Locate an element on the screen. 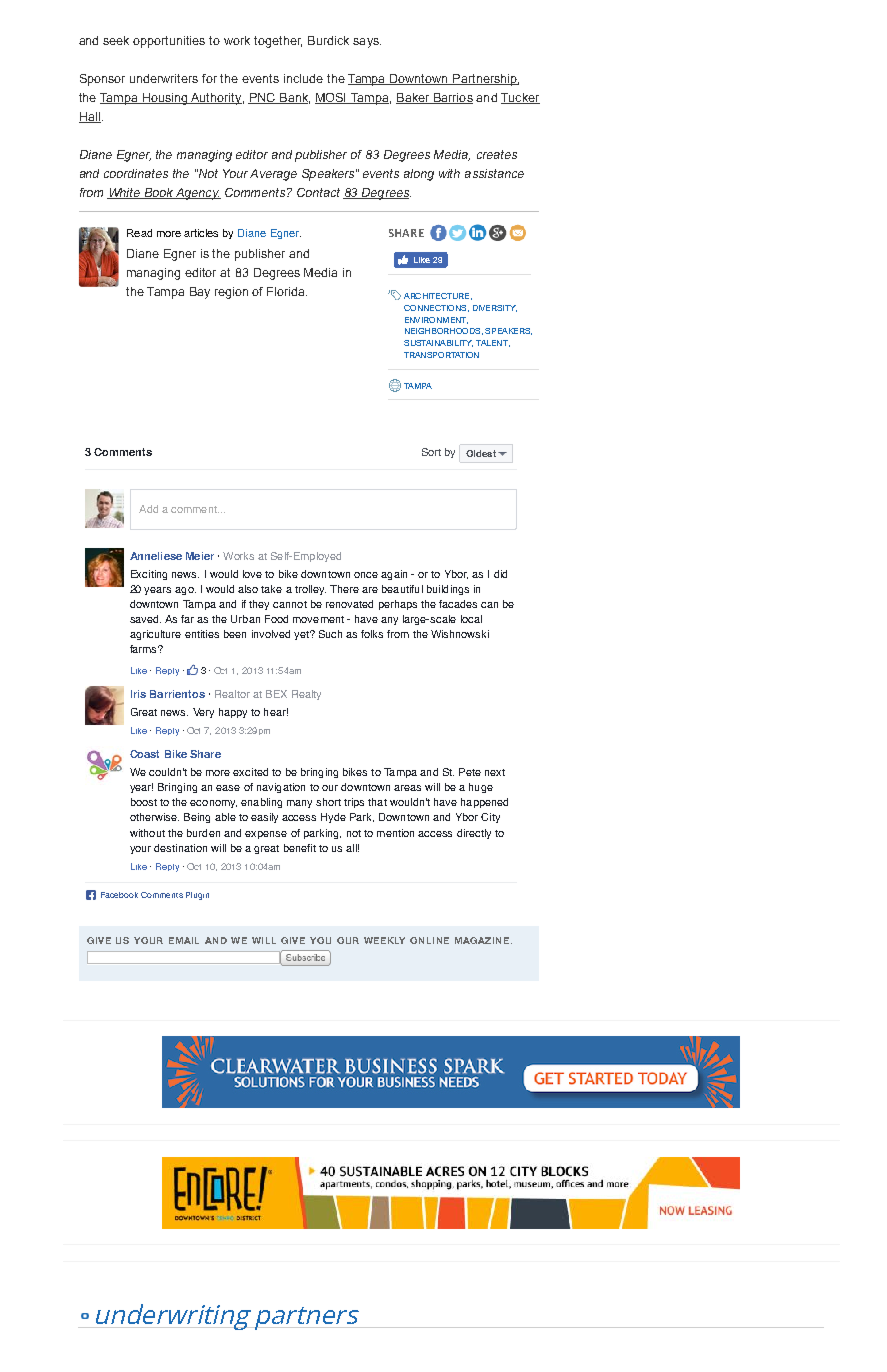 The image size is (887, 1372). Tucker is located at coordinates (520, 98).
